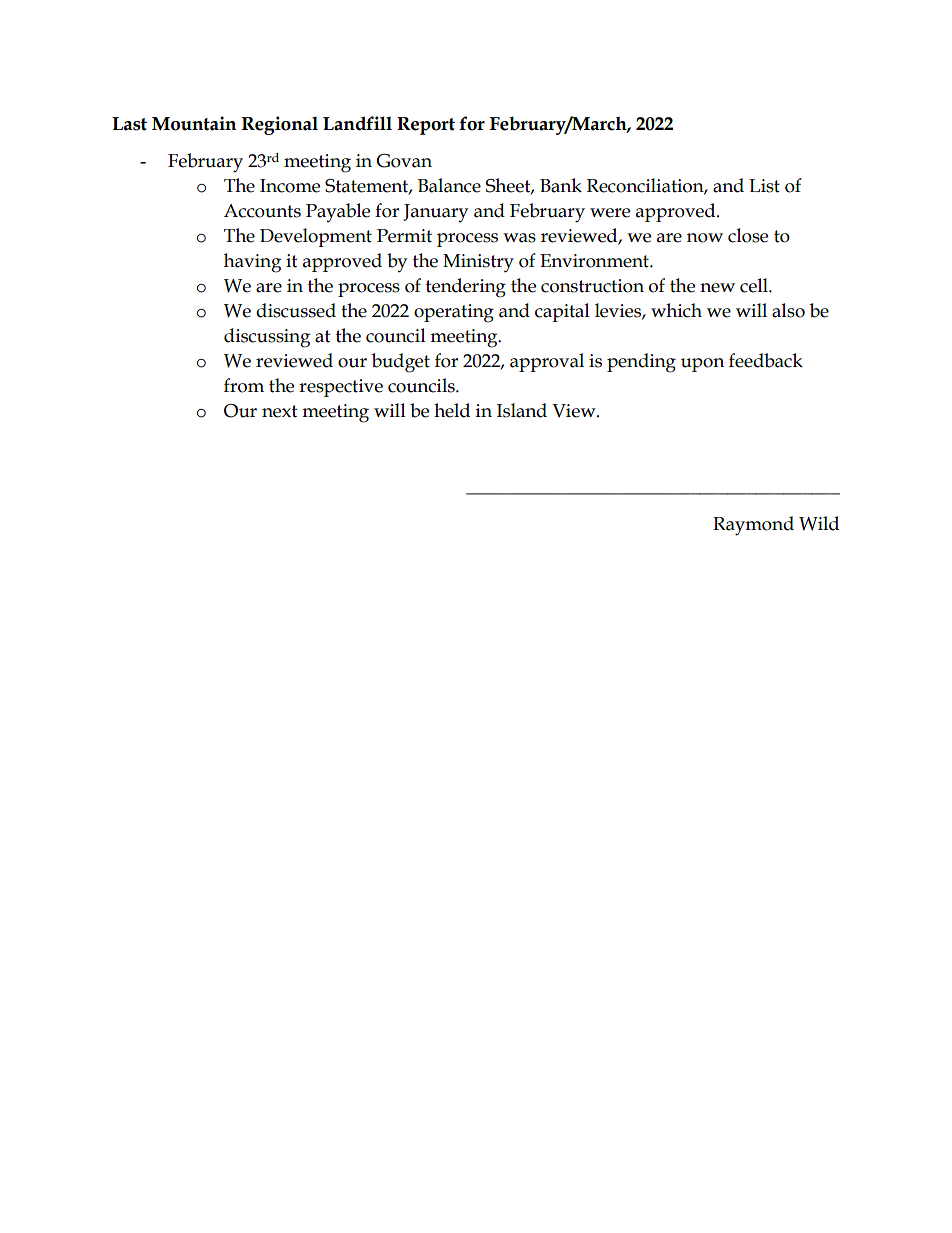 The height and width of the image is (1233, 952). I want to click on feedback, so click(766, 360).
